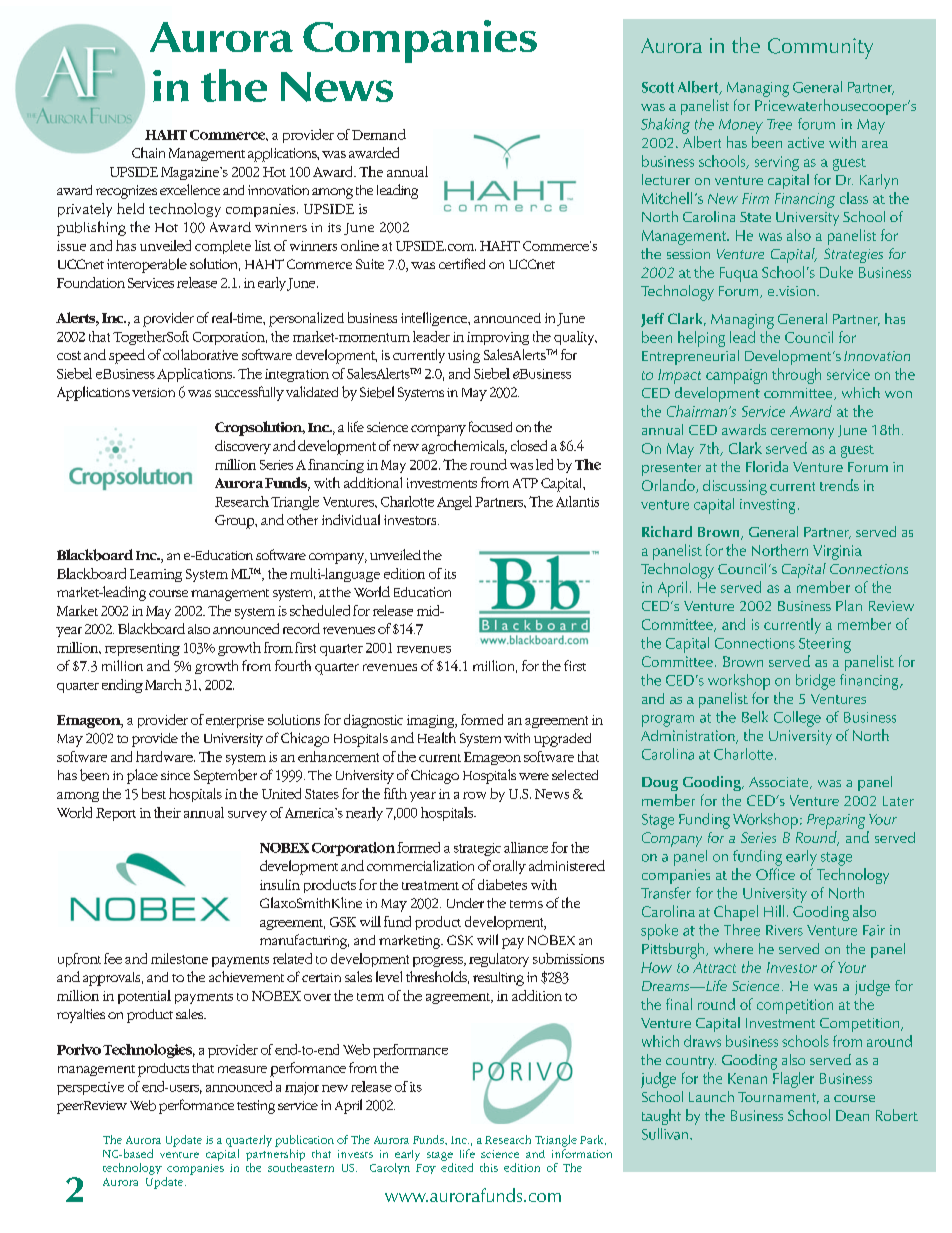 This screenshot has width=952, height=1233. What do you see at coordinates (820, 48) in the screenshot?
I see `Community` at bounding box center [820, 48].
